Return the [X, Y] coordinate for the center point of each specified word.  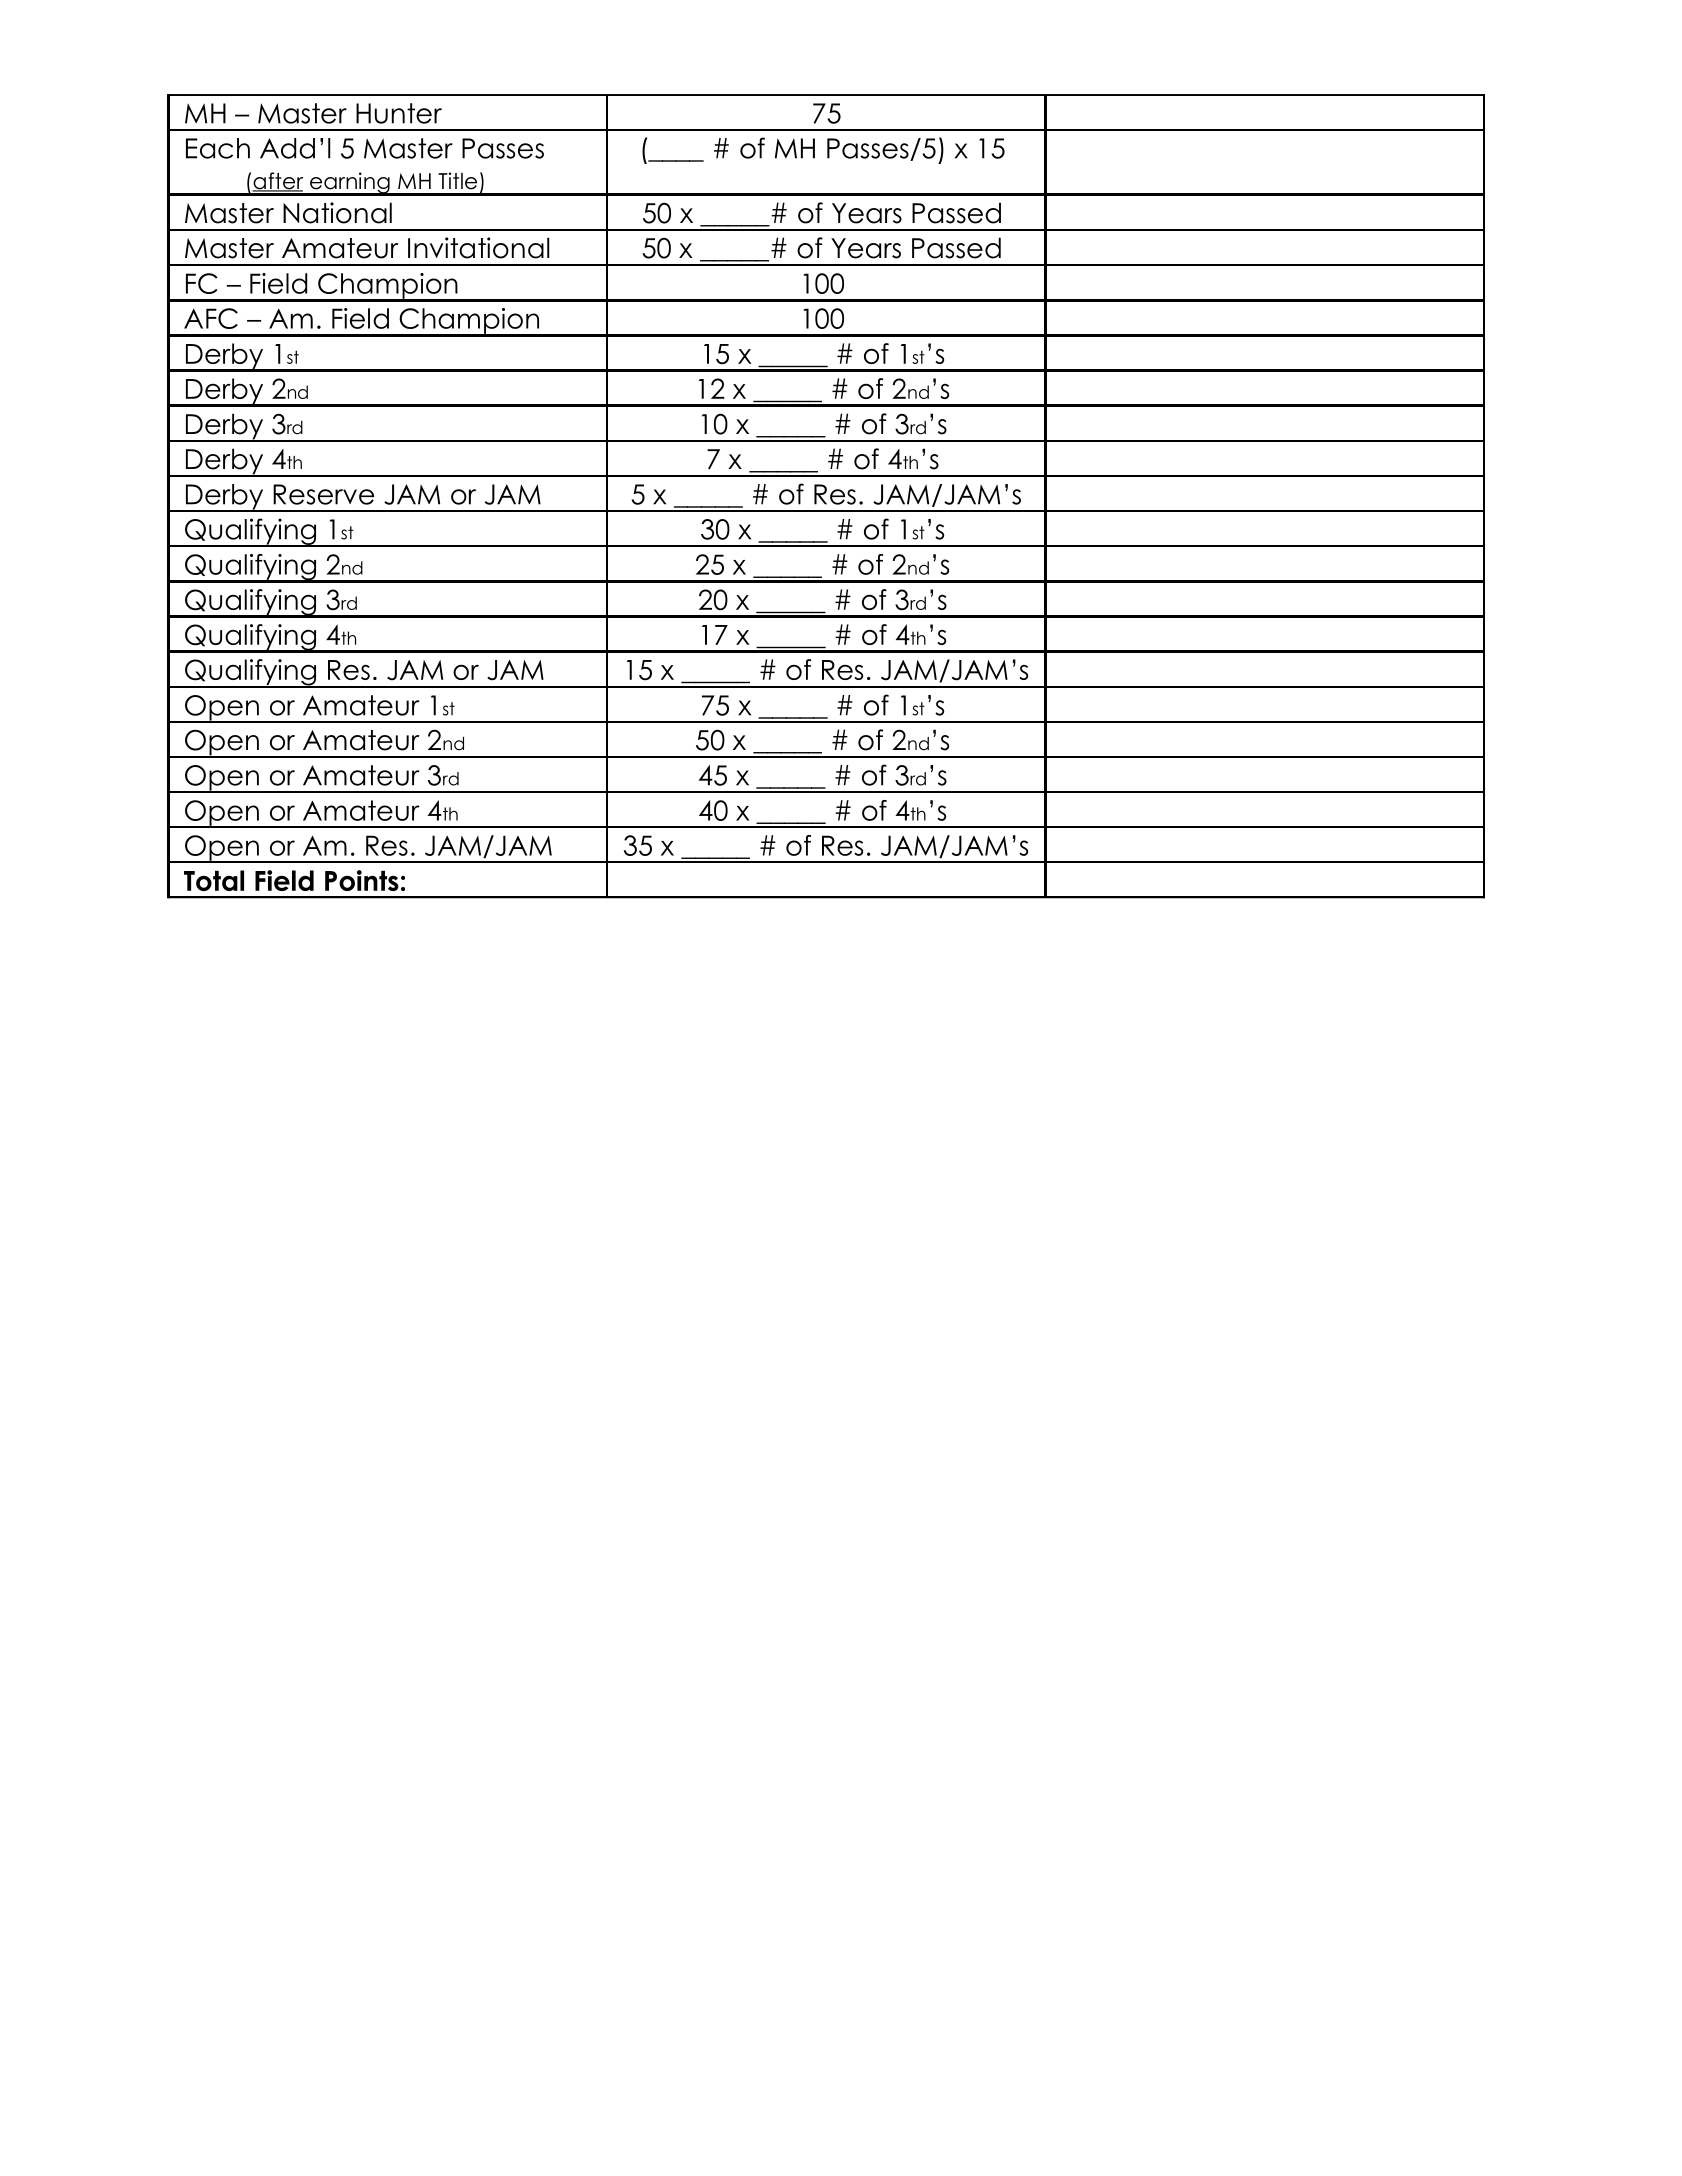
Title [457, 181]
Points [362, 880]
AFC [211, 318]
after [277, 182]
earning [350, 184]
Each [218, 148]
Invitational [478, 248]
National [337, 213]
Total [214, 880]
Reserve [323, 494]
